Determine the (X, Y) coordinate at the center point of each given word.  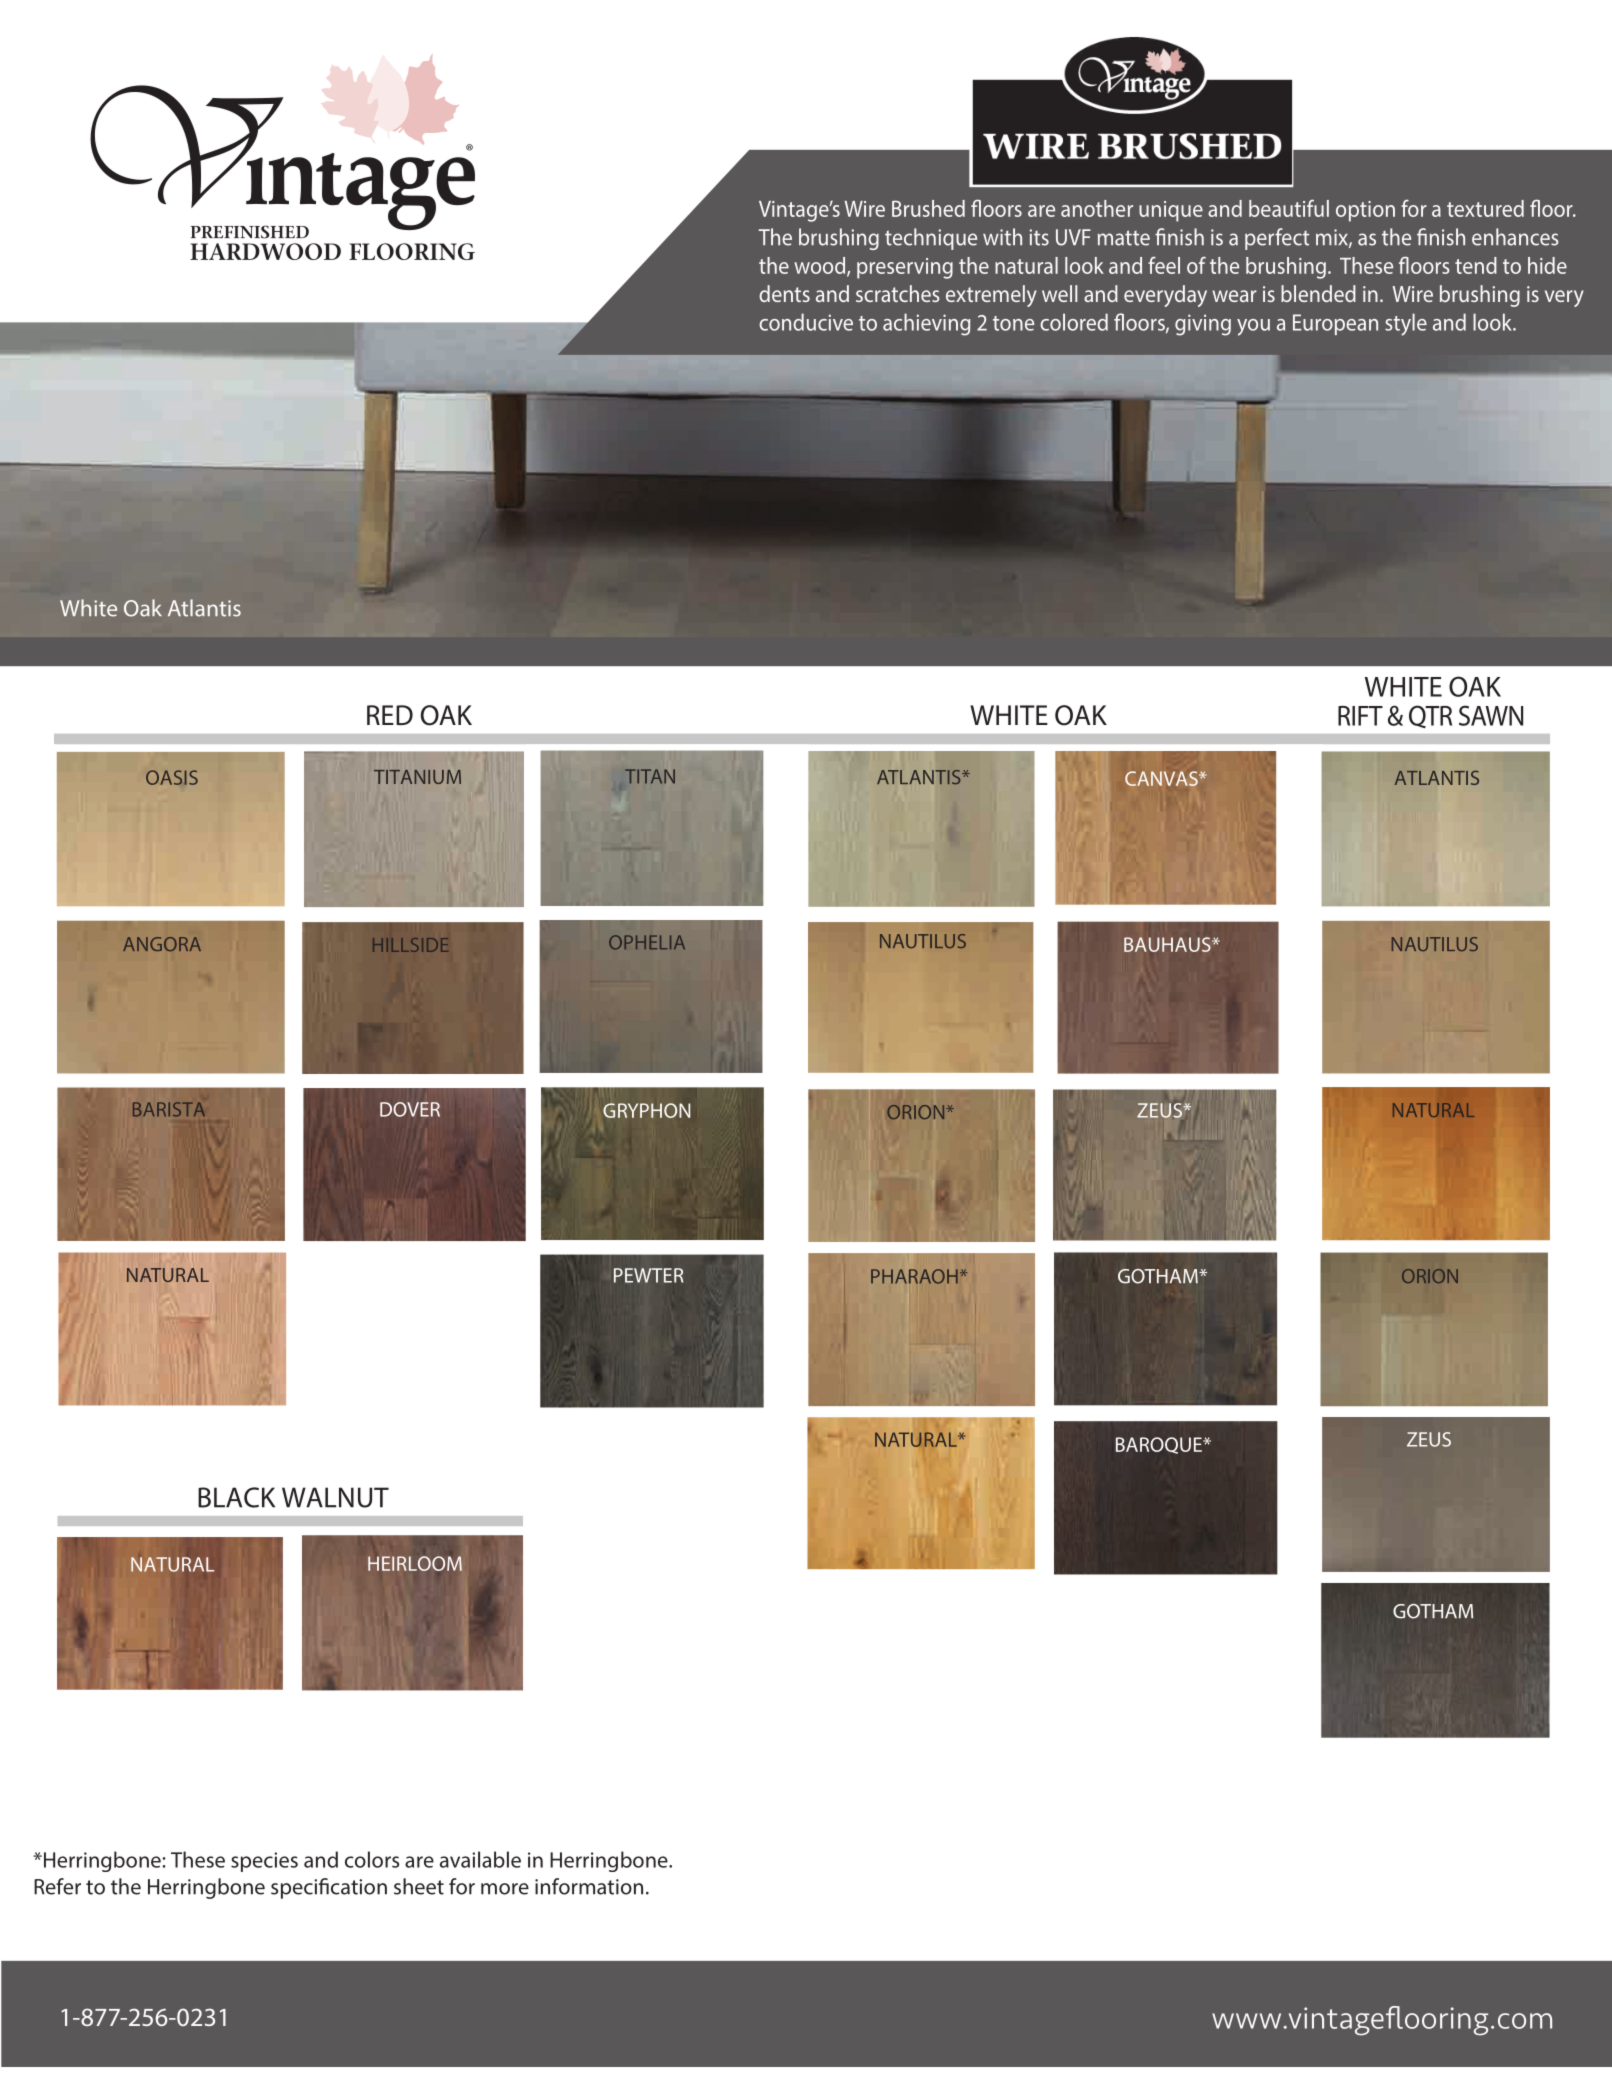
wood (821, 266)
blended (1318, 293)
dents (784, 293)
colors (372, 1859)
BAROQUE (1160, 1445)
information (589, 1886)
